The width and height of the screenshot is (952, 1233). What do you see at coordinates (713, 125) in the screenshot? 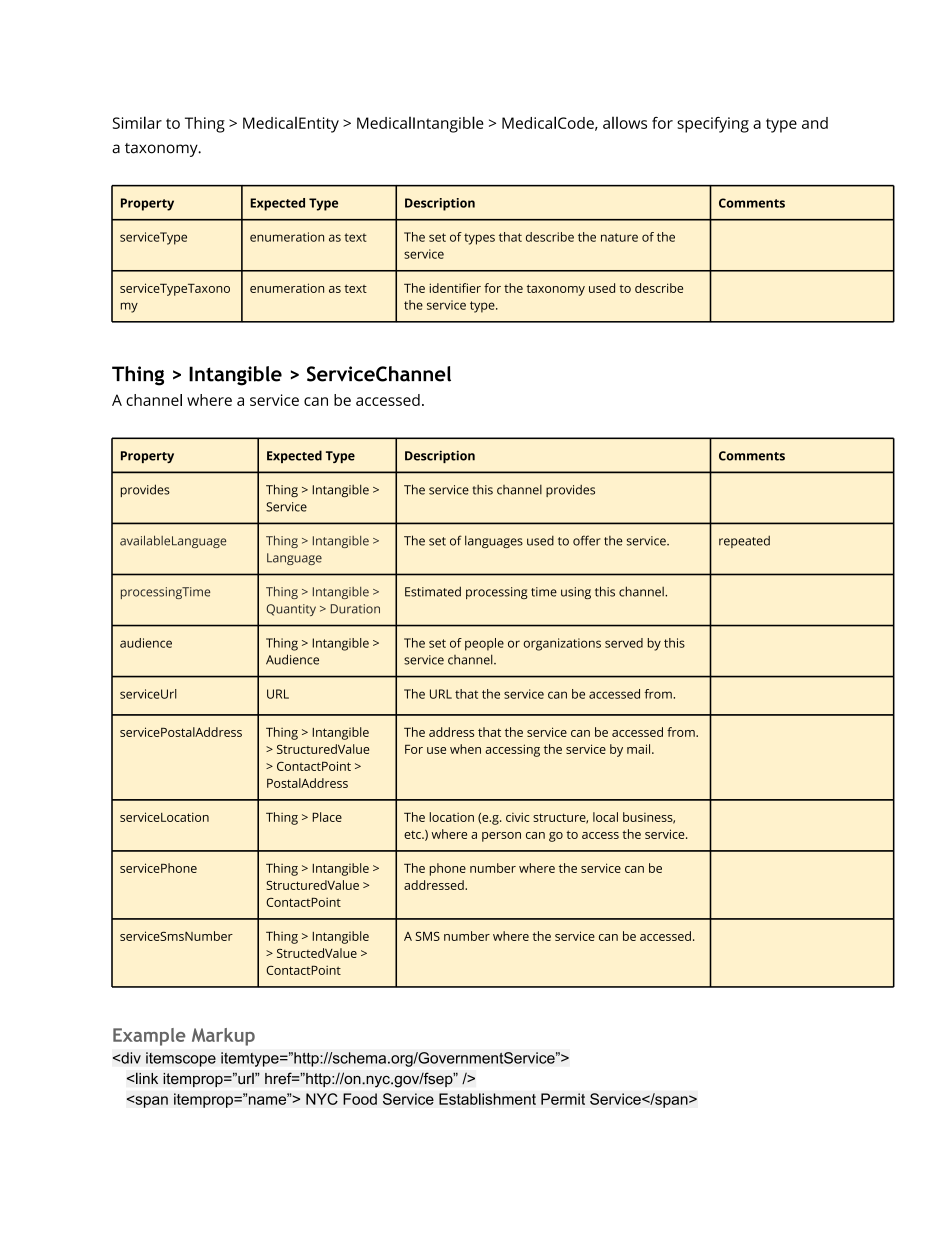
I see `specifying` at bounding box center [713, 125].
